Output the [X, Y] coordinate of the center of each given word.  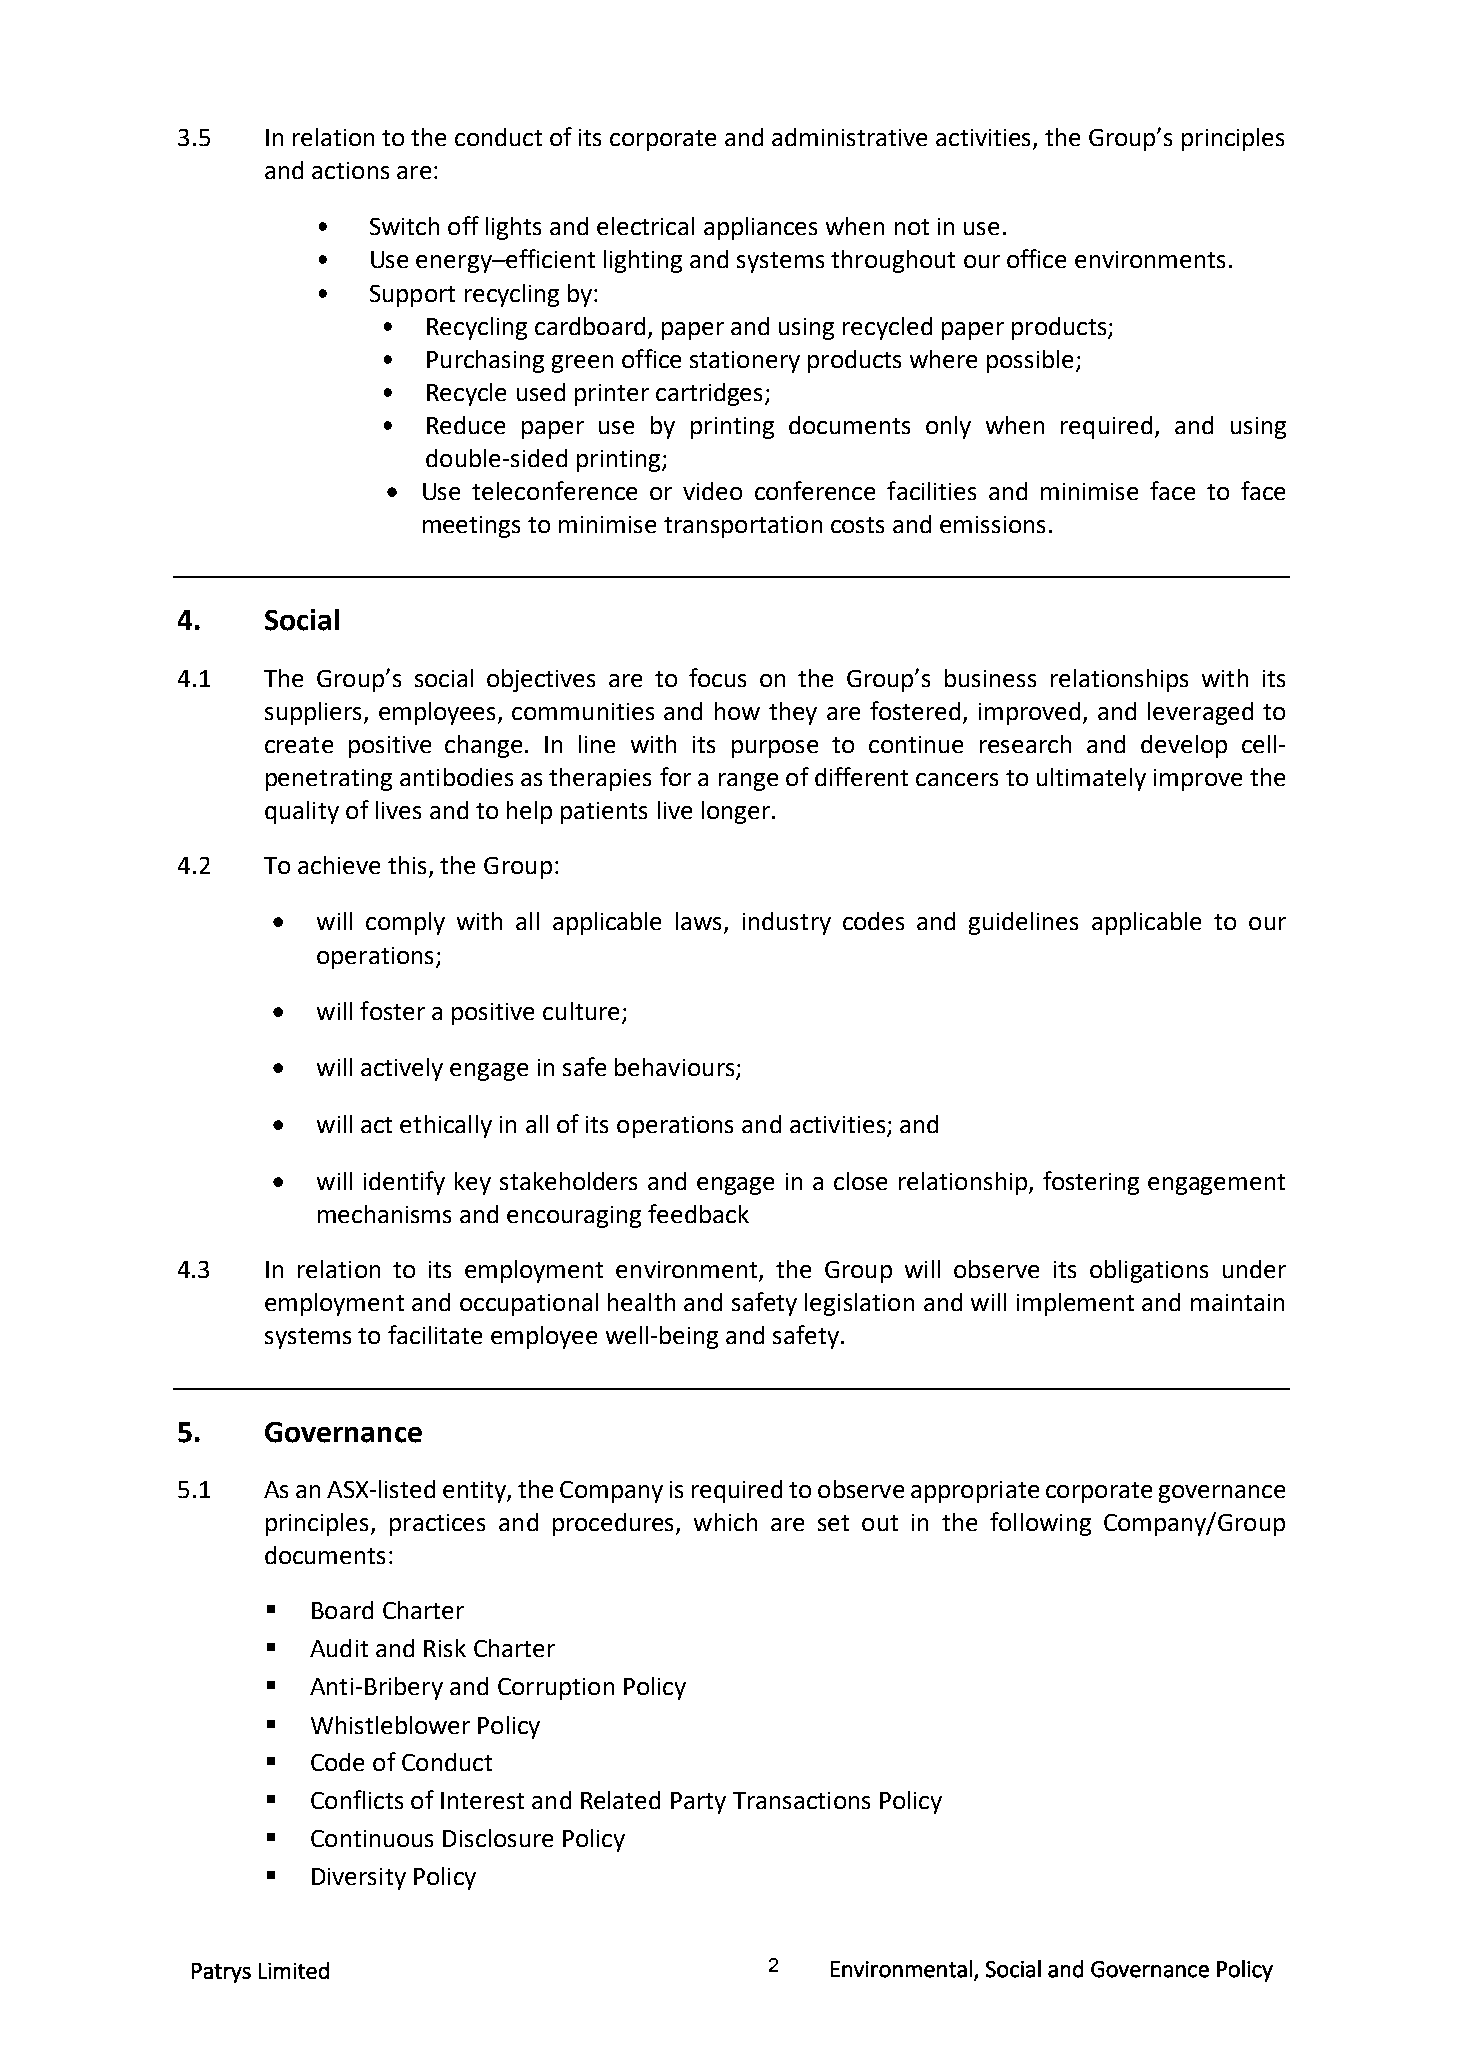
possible [1030, 361]
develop [1184, 746]
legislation [859, 1304]
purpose [775, 749]
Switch [404, 226]
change [485, 746]
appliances [760, 228]
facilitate [435, 1334]
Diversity [359, 1879]
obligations [1149, 1271]
